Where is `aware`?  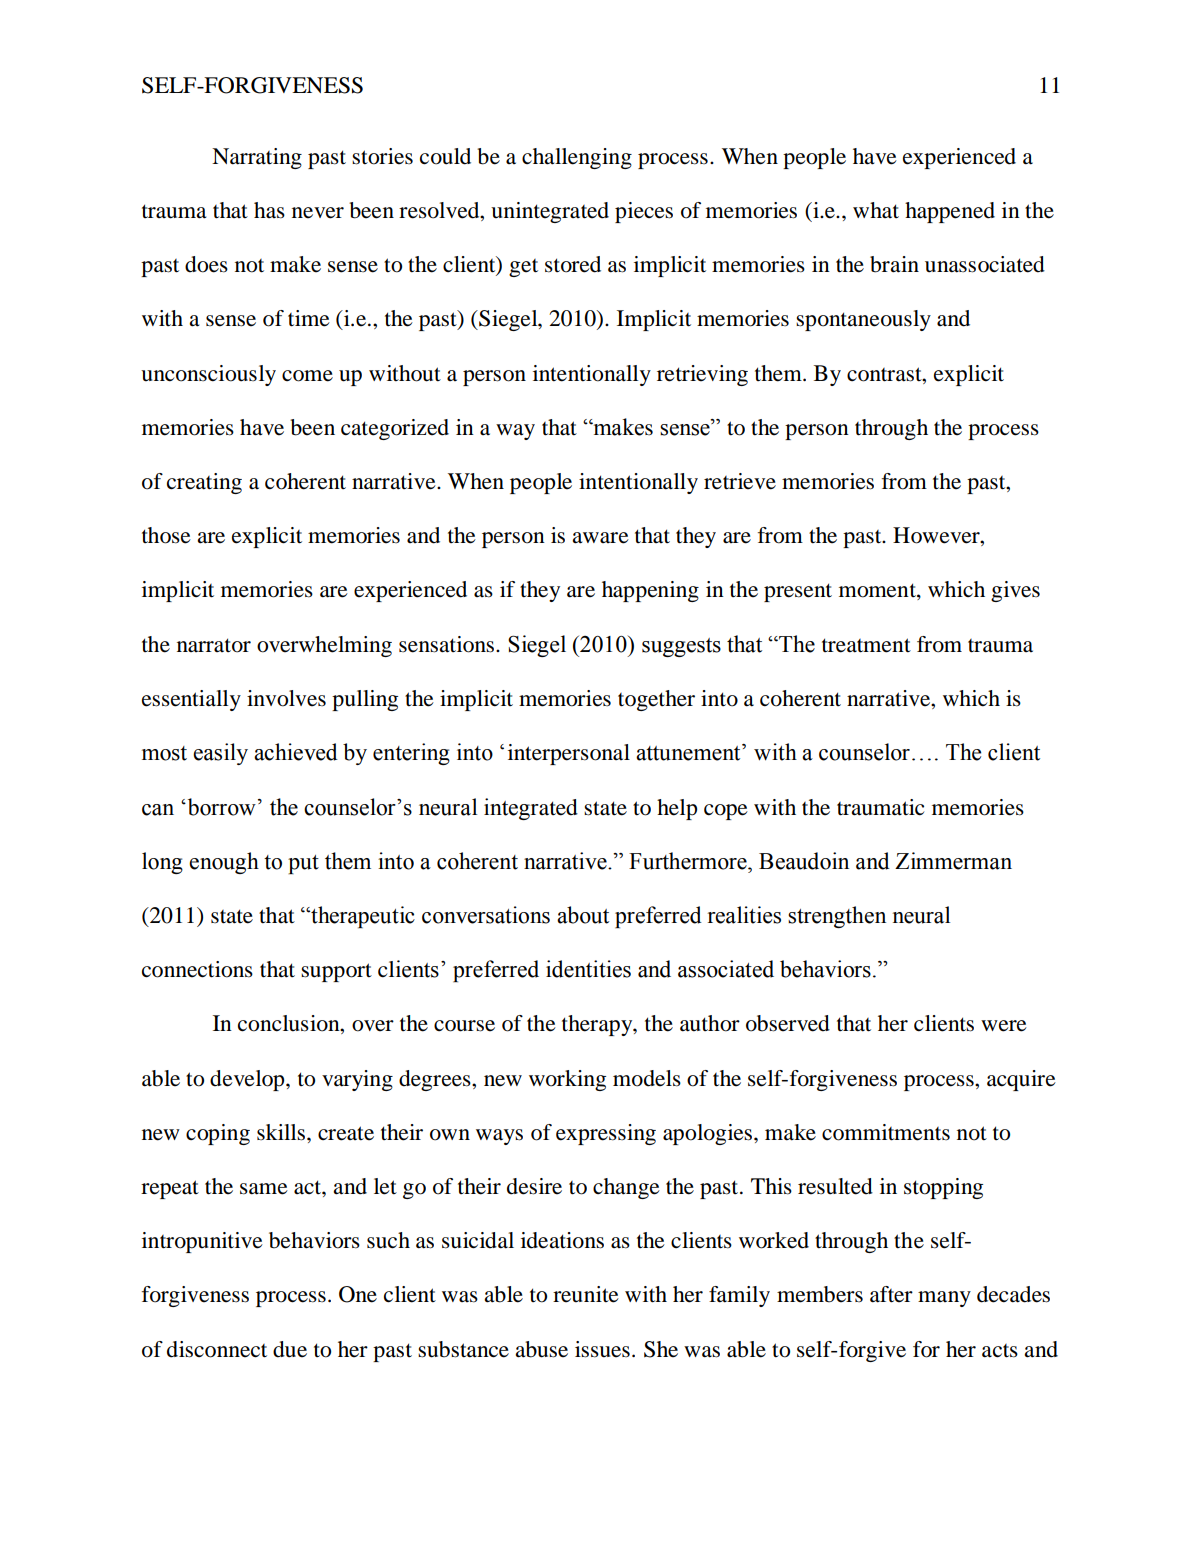 aware is located at coordinates (600, 538).
